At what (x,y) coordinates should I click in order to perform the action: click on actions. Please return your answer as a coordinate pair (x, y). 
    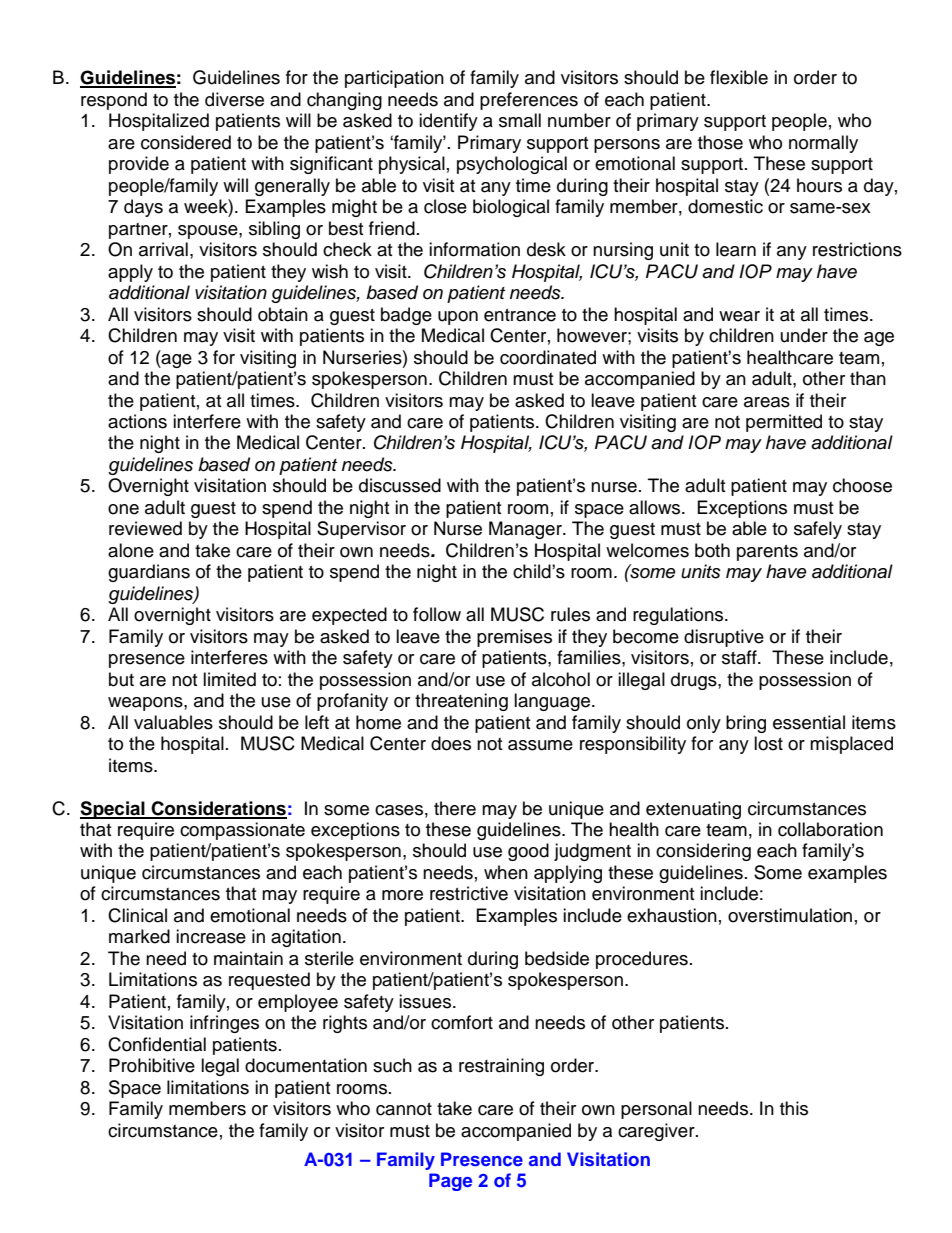
    Looking at the image, I should click on (137, 421).
